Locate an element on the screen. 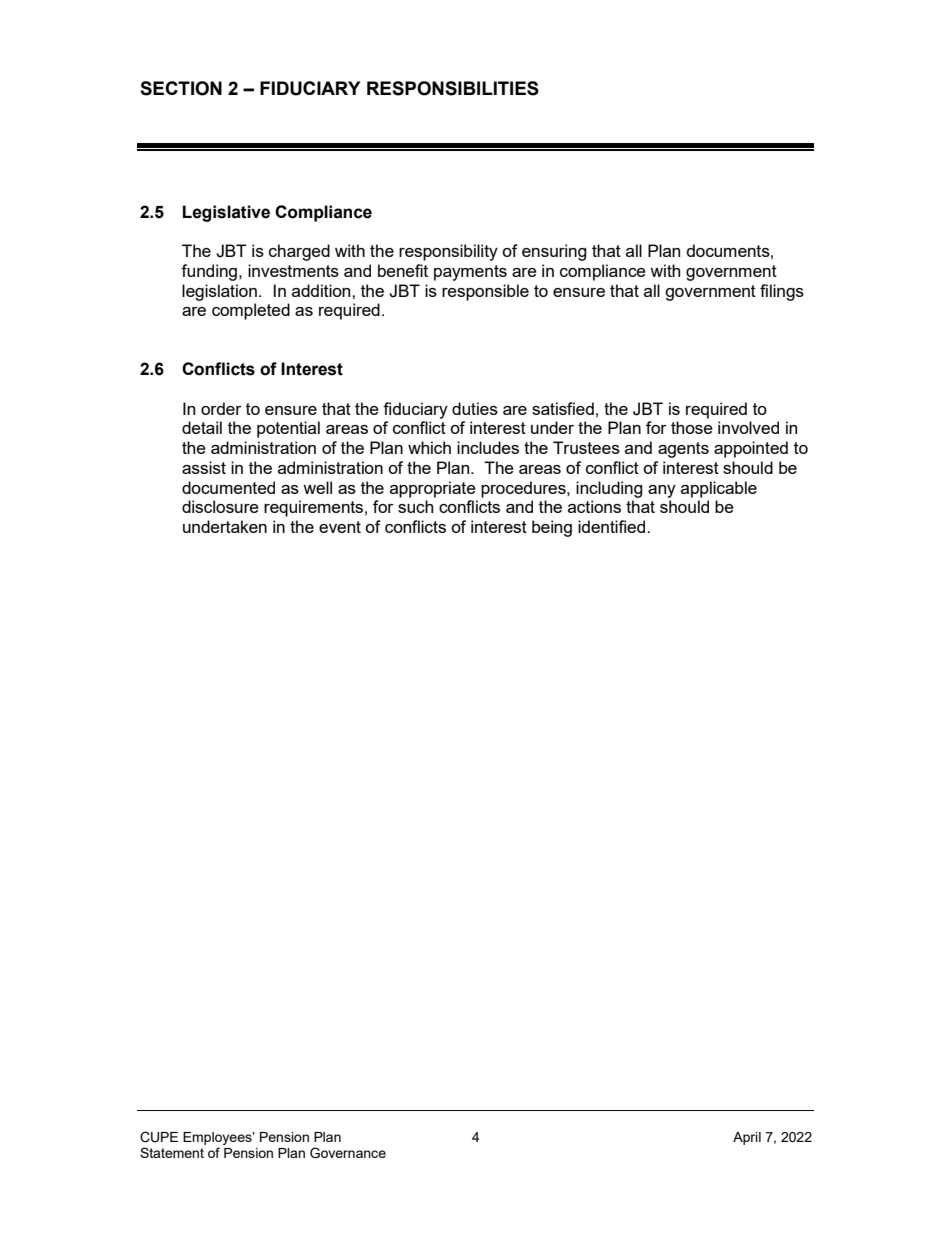 Image resolution: width=952 pixels, height=1233 pixels. agents is located at coordinates (683, 450).
